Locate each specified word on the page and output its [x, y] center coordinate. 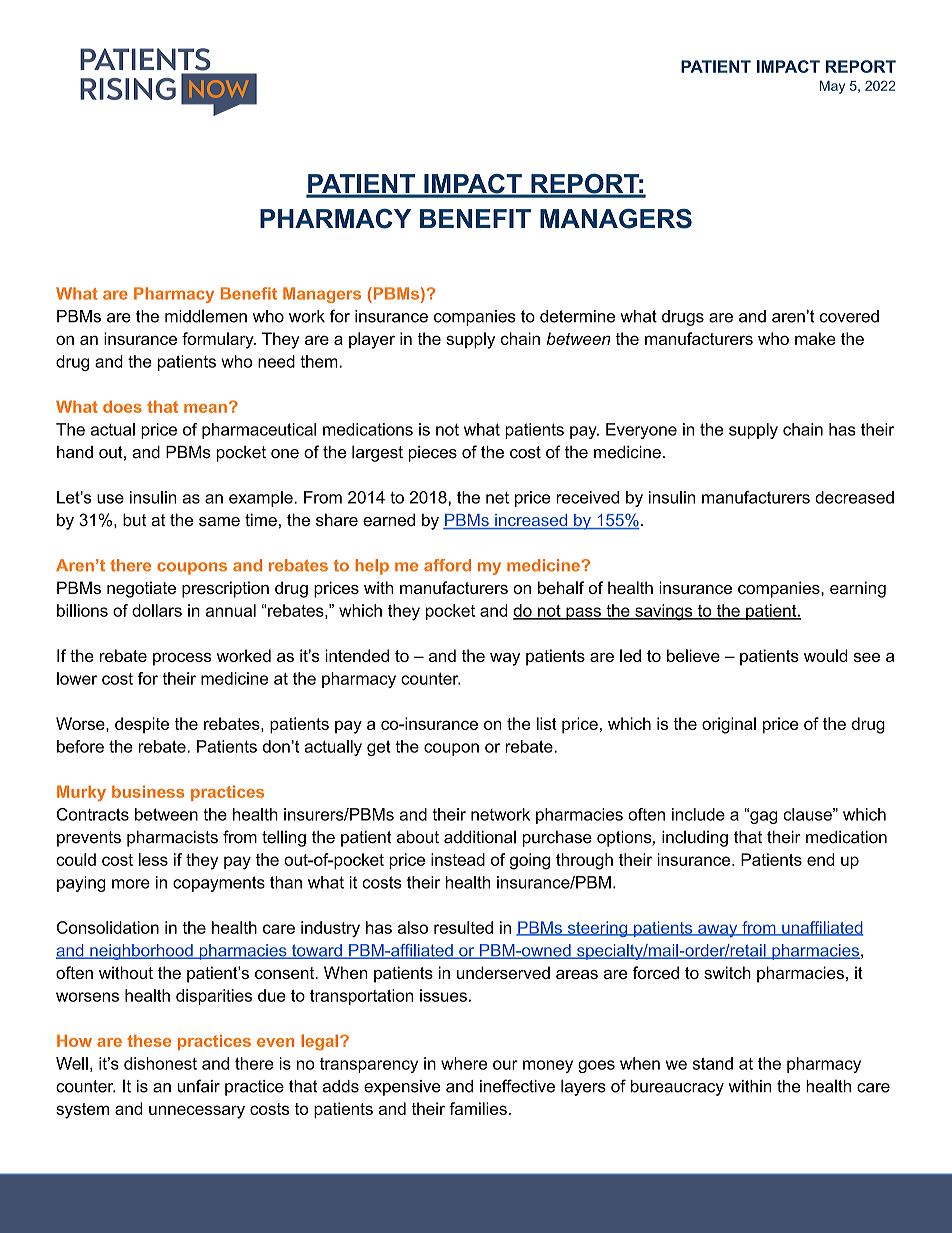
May [832, 87]
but [134, 520]
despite [142, 725]
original [729, 725]
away [718, 930]
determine [577, 316]
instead [458, 859]
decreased [854, 497]
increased [531, 521]
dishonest [160, 1063]
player [372, 340]
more [131, 884]
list [546, 723]
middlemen [206, 316]
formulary [219, 340]
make [815, 338]
